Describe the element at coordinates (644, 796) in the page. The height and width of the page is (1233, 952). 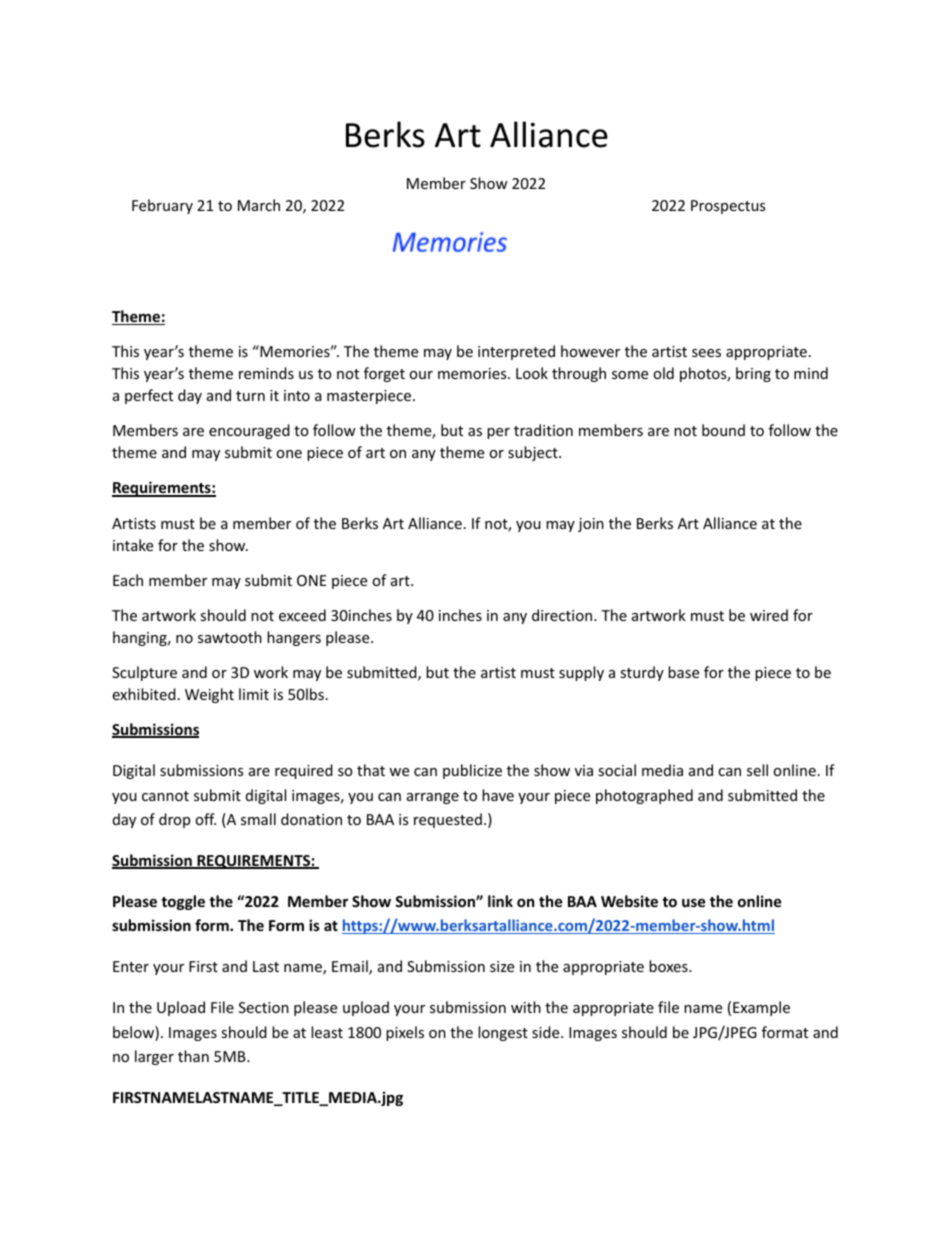
I see `photographed` at that location.
